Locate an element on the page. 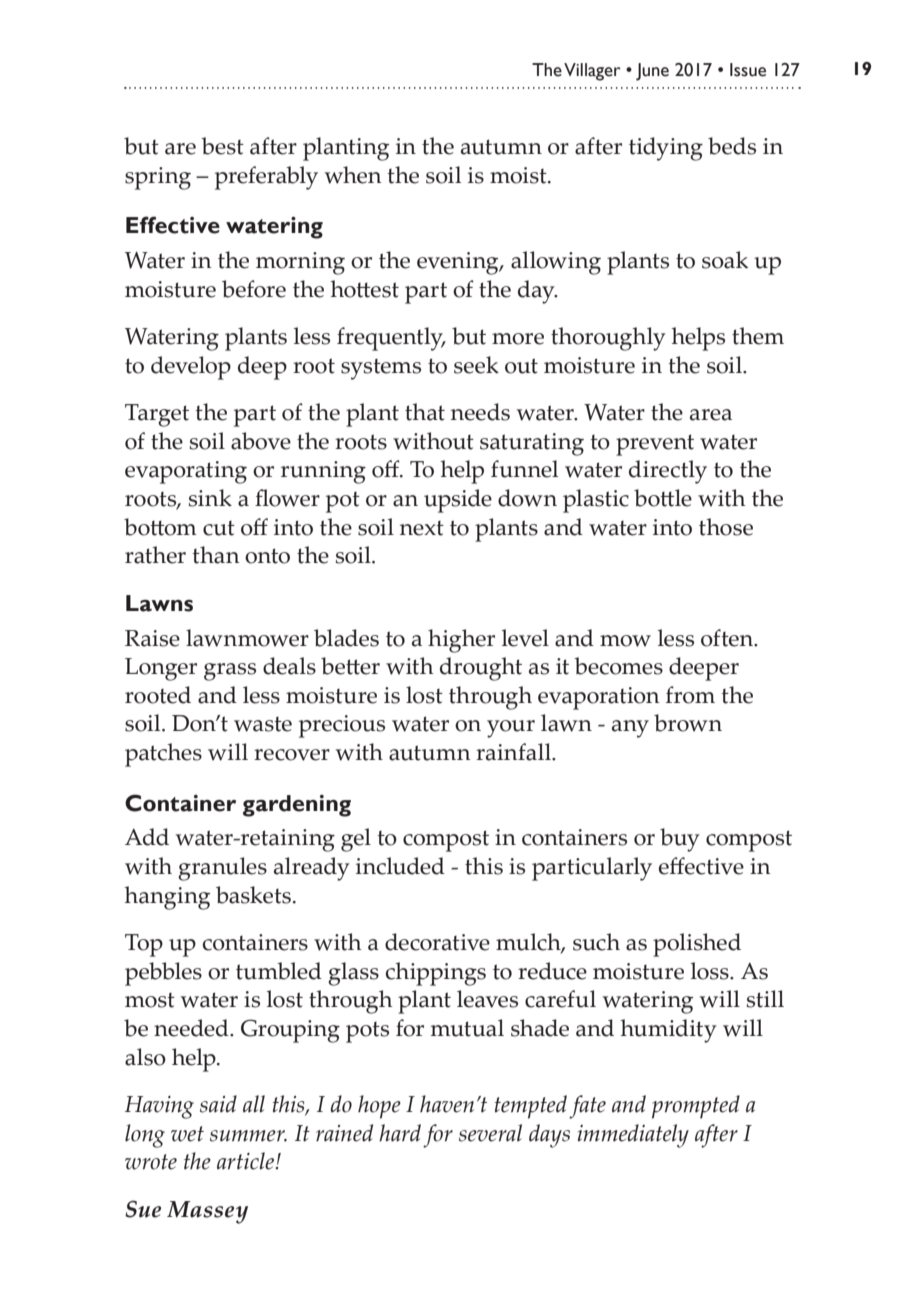  article is located at coordinates (247, 1161).
